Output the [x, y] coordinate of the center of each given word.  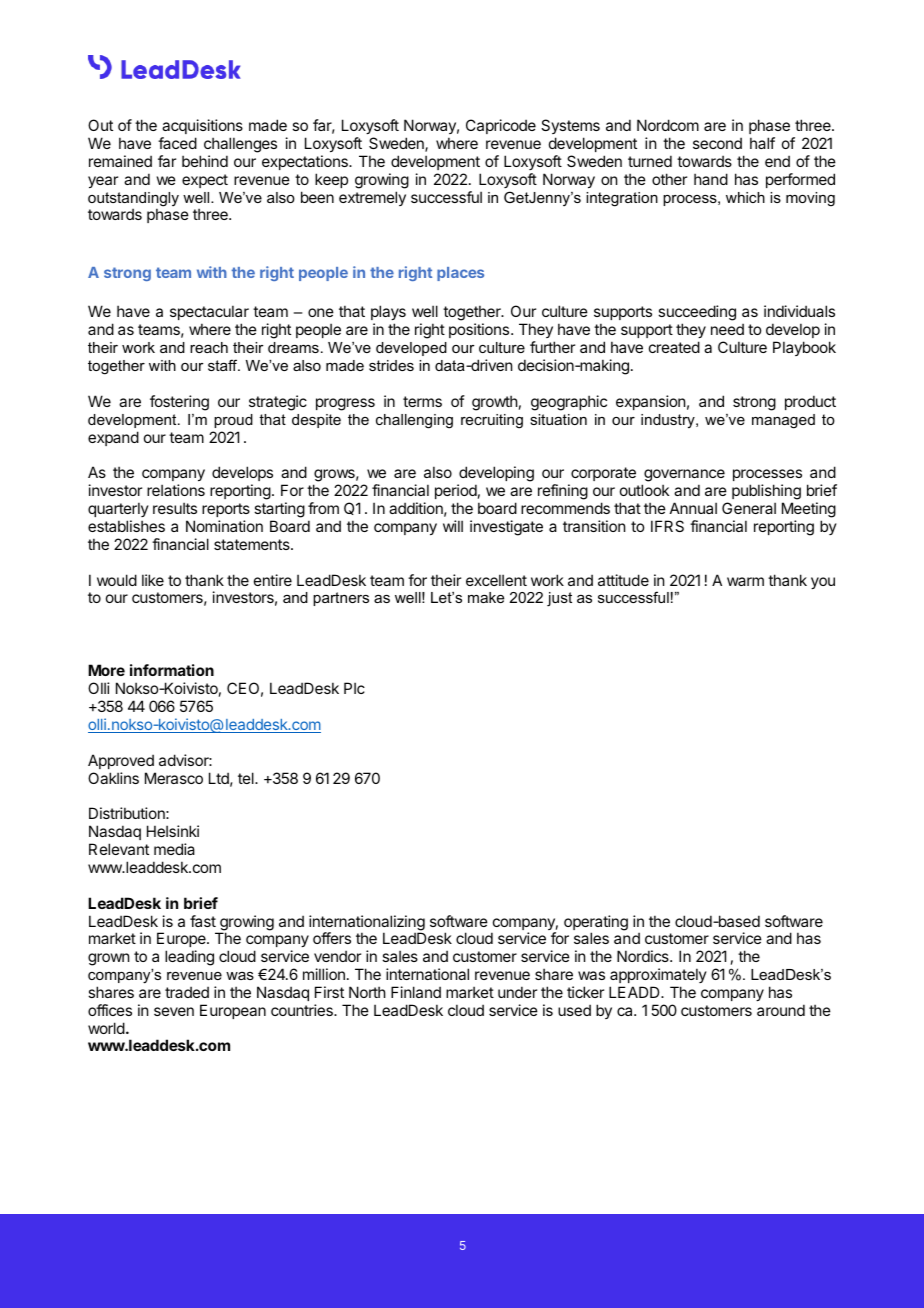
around [781, 1010]
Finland [416, 992]
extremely [372, 198]
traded [187, 992]
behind [205, 161]
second [717, 143]
